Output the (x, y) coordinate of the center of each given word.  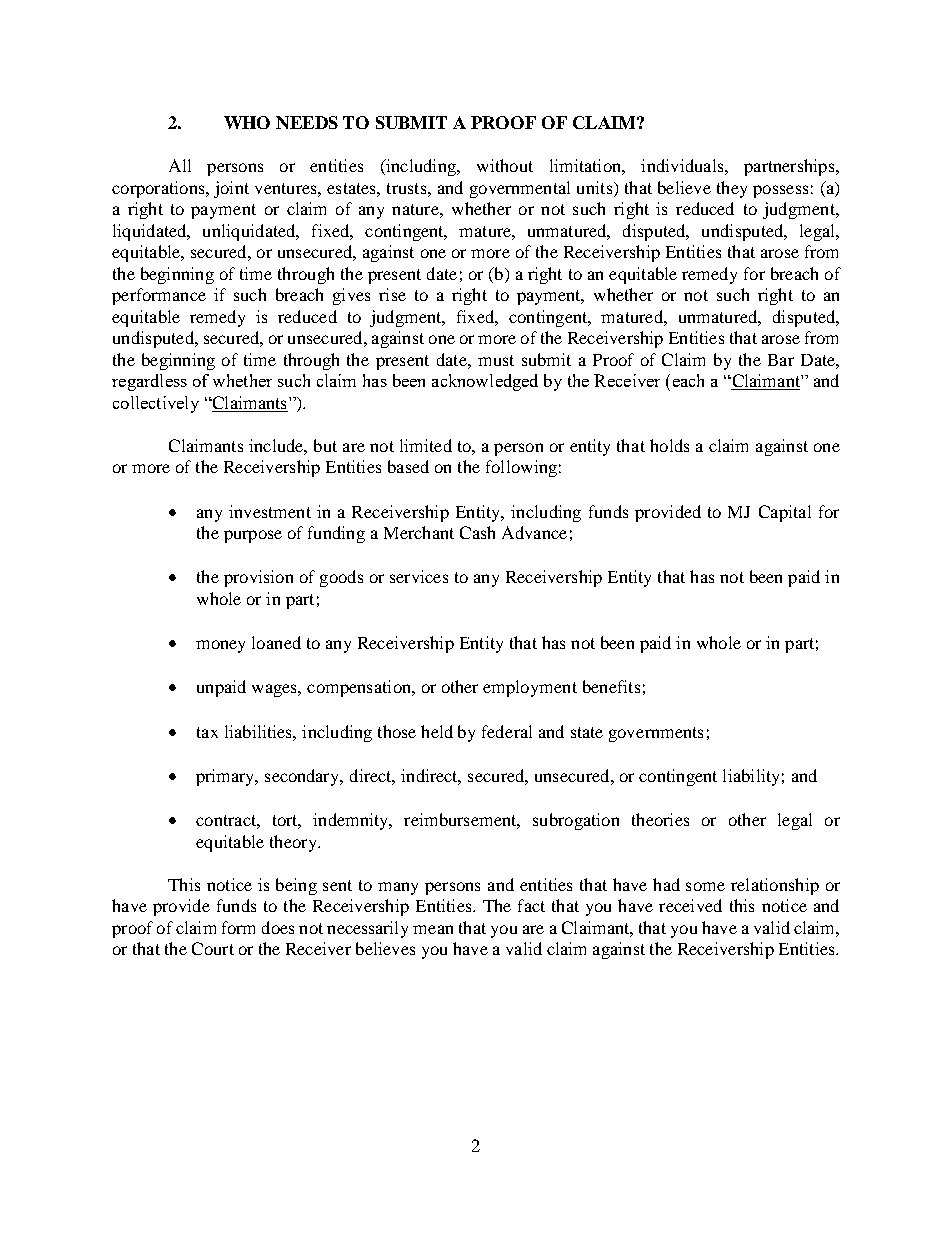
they (732, 189)
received (690, 905)
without (505, 165)
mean (433, 929)
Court (213, 948)
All (180, 165)
